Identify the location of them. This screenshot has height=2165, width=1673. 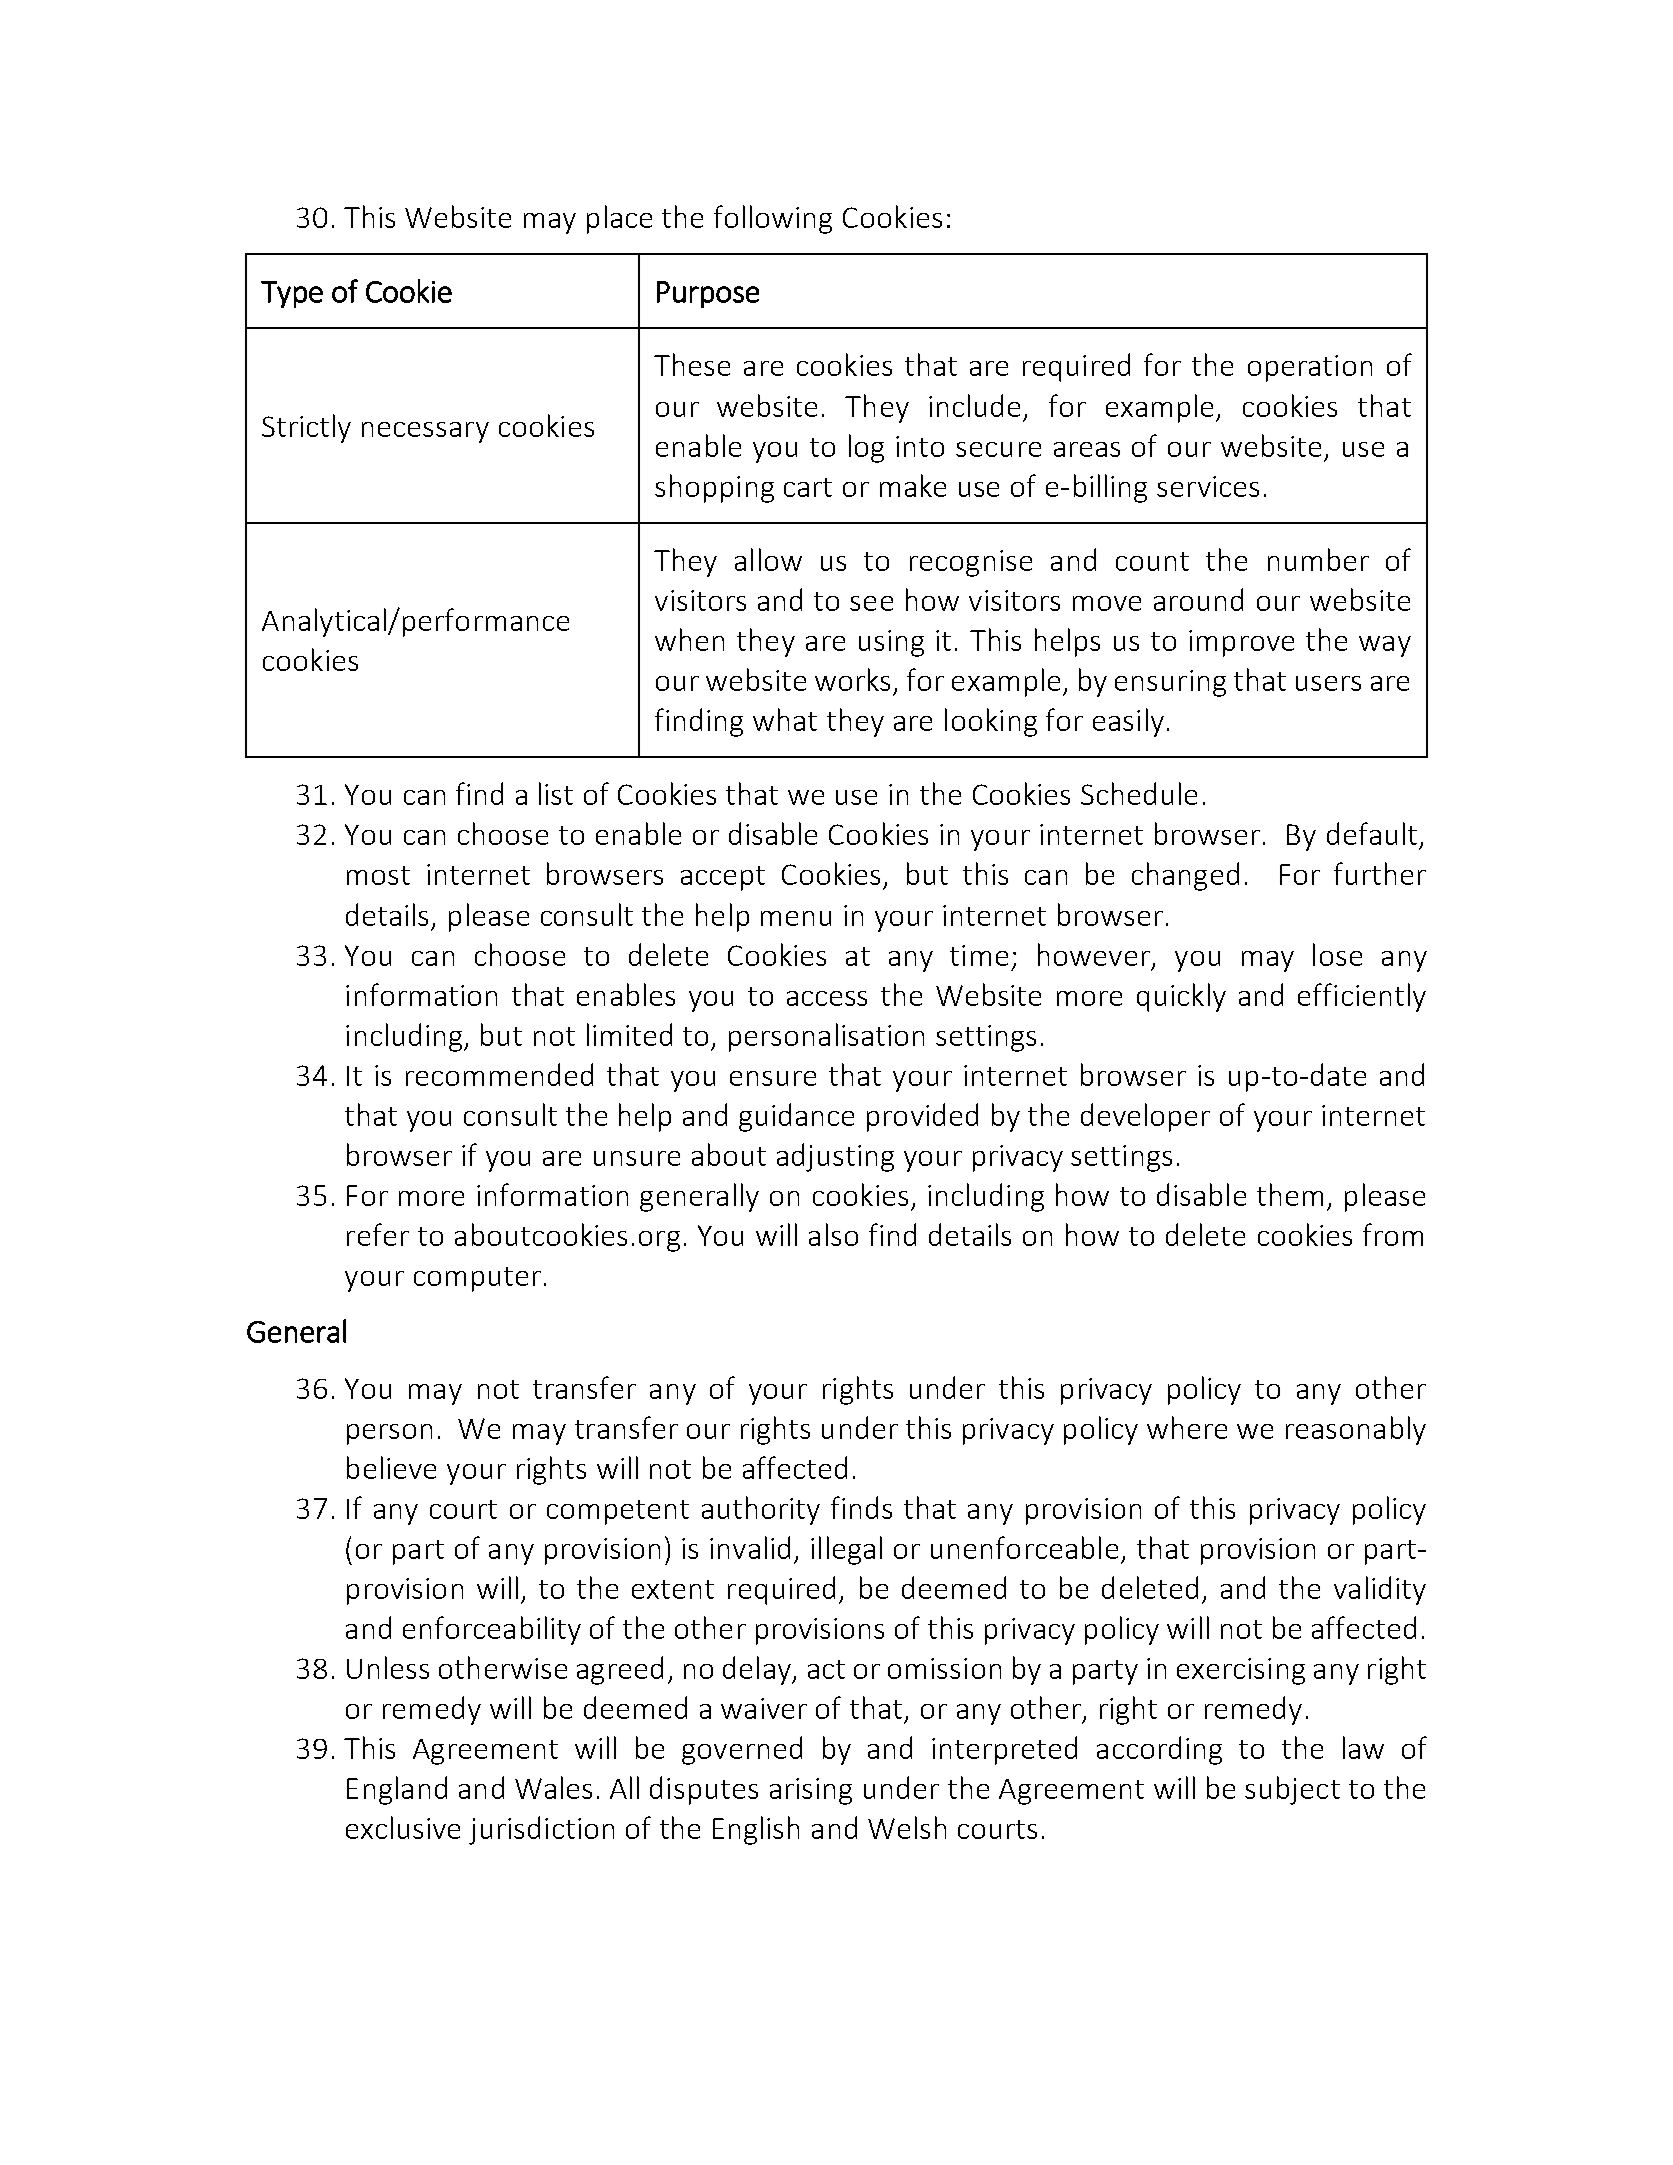
(1290, 1194).
